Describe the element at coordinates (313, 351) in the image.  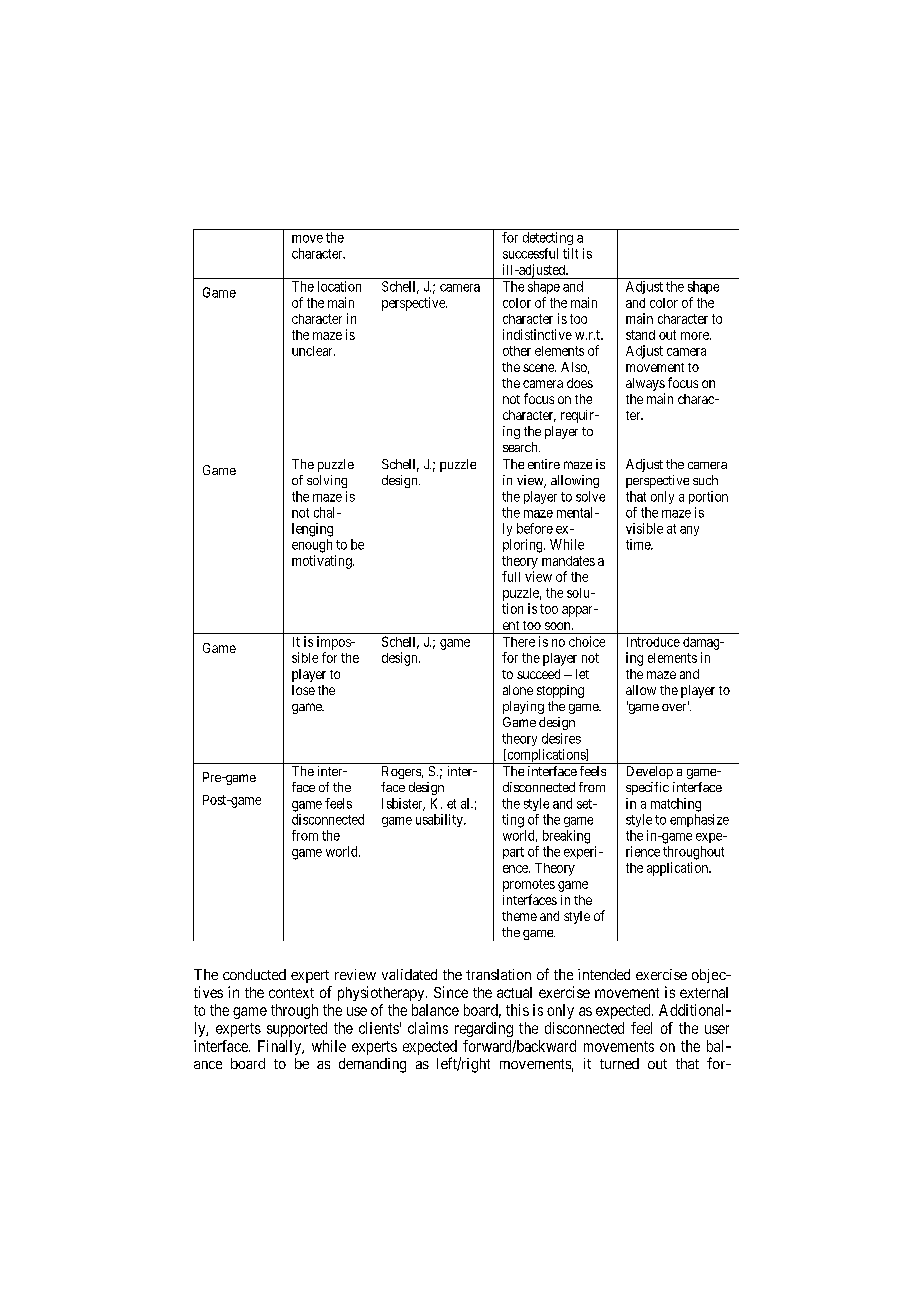
I see `unclear` at that location.
